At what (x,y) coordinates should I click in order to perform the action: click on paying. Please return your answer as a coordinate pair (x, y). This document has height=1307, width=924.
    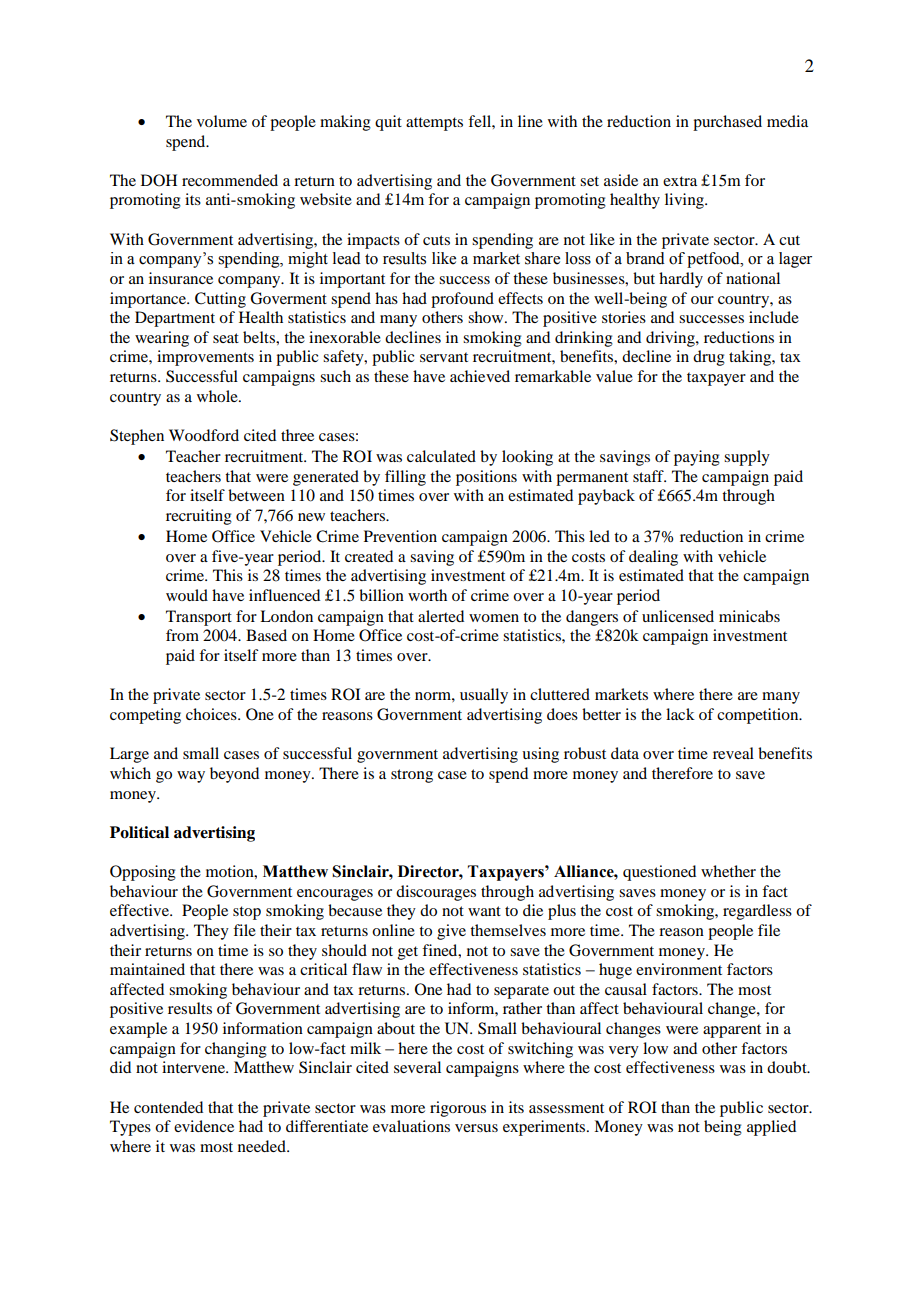
    Looking at the image, I should click on (697, 458).
